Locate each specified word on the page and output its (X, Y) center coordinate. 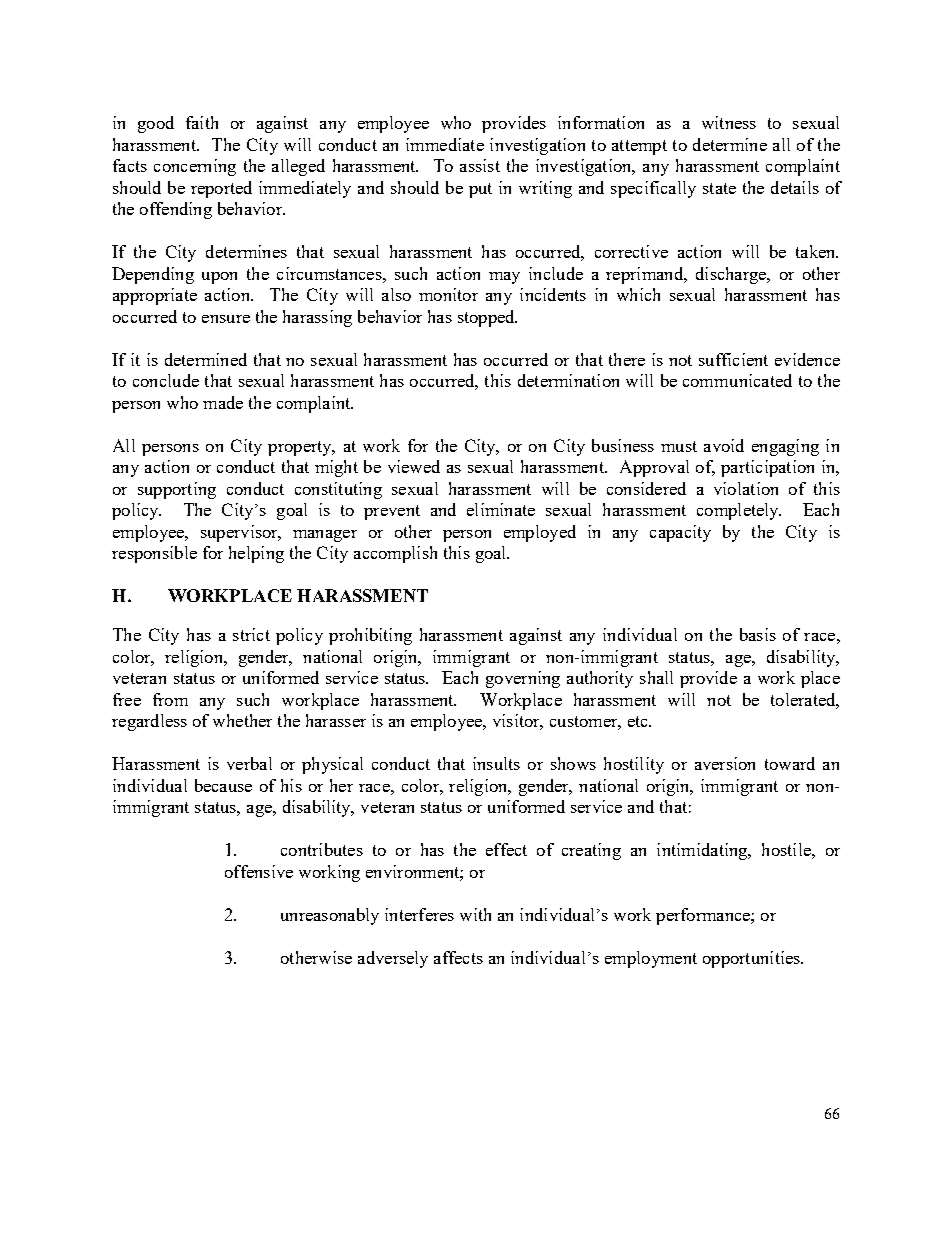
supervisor (240, 533)
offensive (259, 871)
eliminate (501, 509)
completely (739, 511)
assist (480, 165)
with (475, 914)
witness (729, 122)
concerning (195, 167)
